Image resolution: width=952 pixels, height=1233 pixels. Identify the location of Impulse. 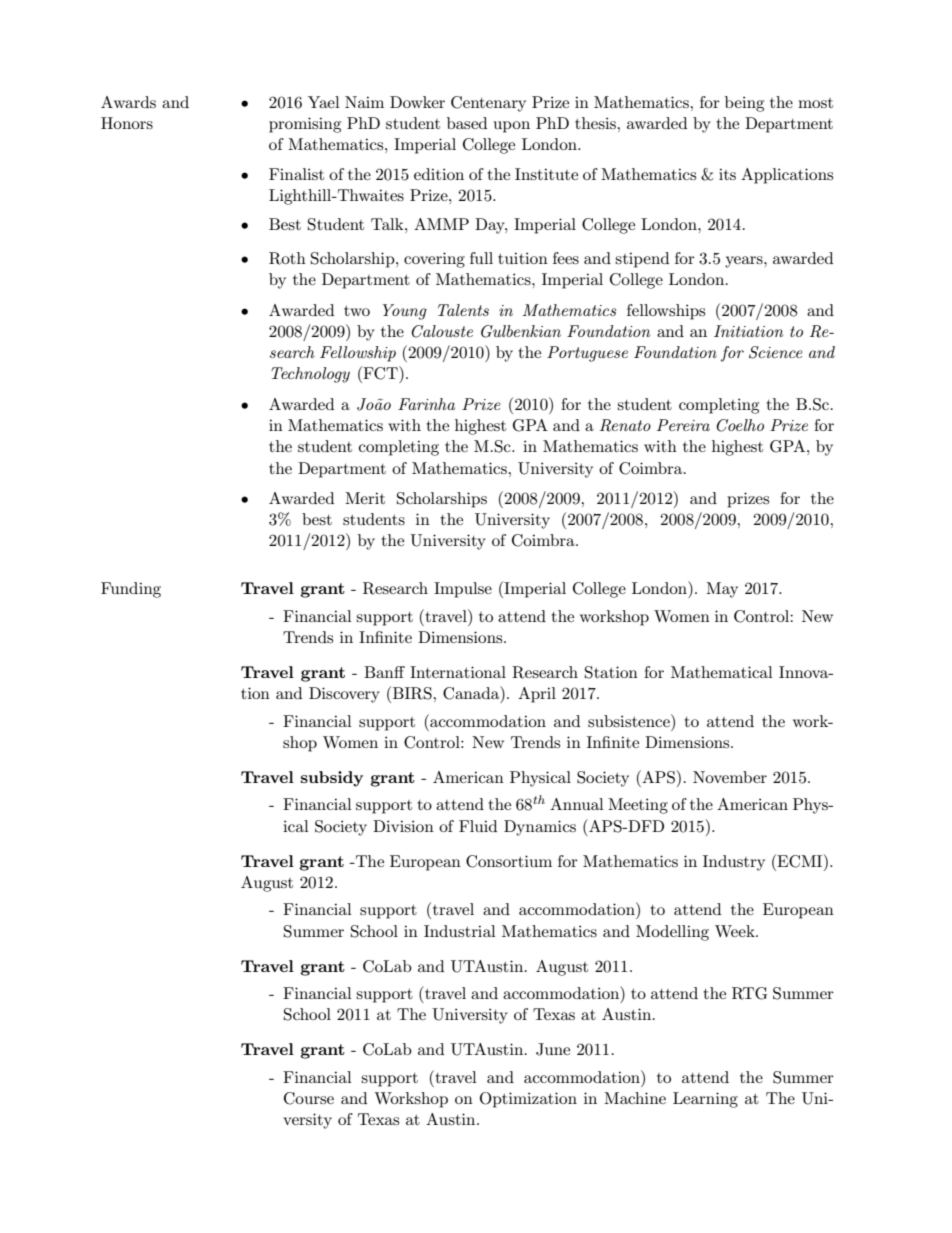
(463, 590).
